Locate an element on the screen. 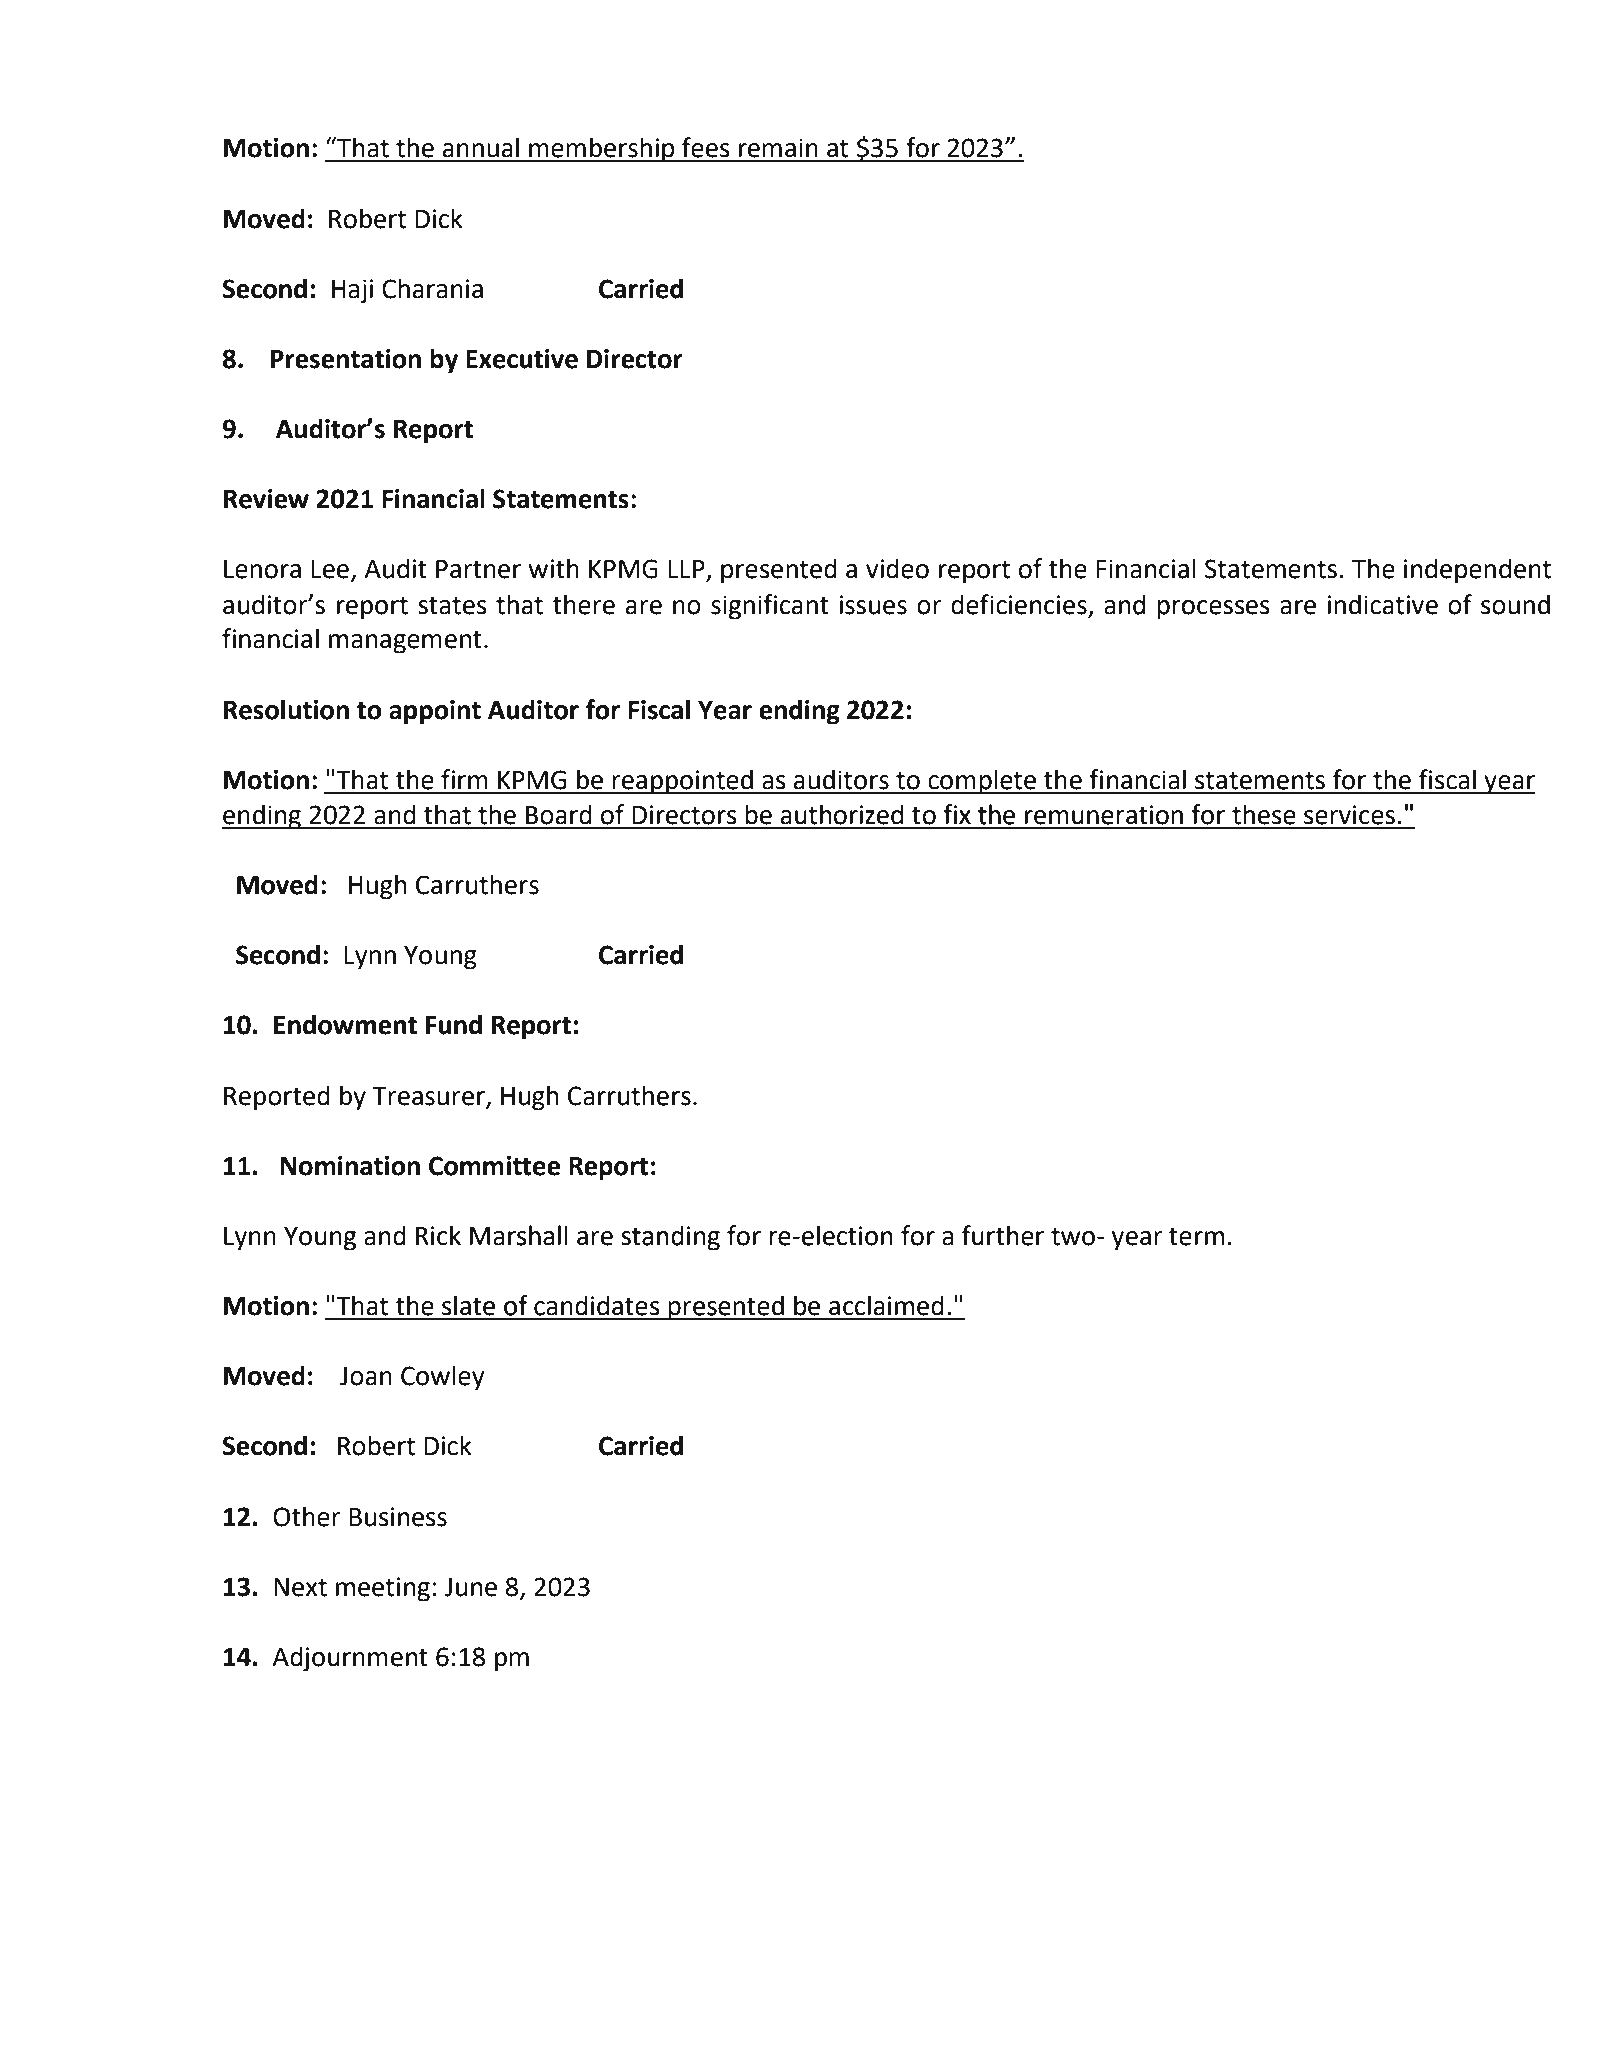 Image resolution: width=1598 pixels, height=2069 pixels. meeting is located at coordinates (383, 1589).
